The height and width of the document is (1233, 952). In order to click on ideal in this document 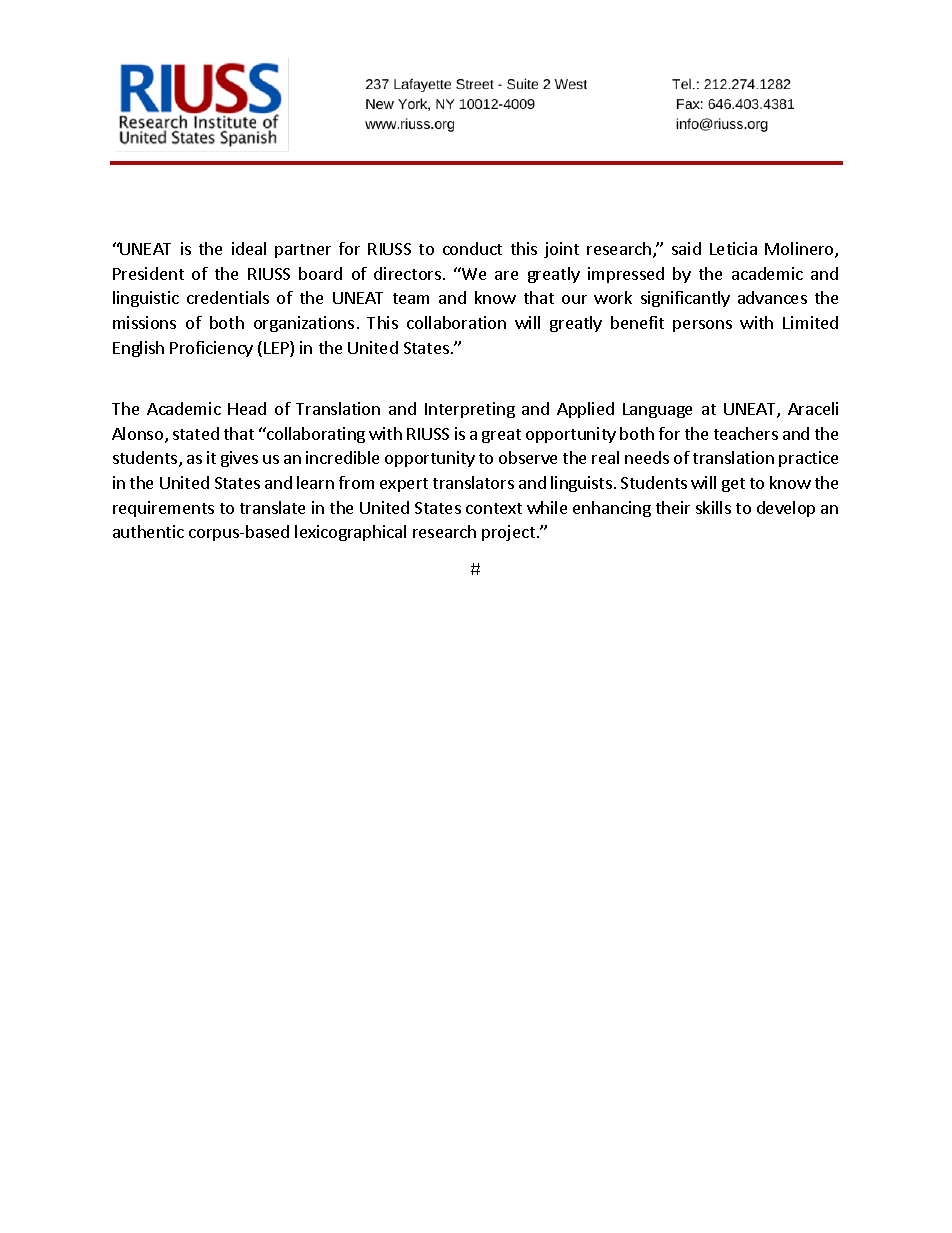, I will do `click(249, 248)`.
